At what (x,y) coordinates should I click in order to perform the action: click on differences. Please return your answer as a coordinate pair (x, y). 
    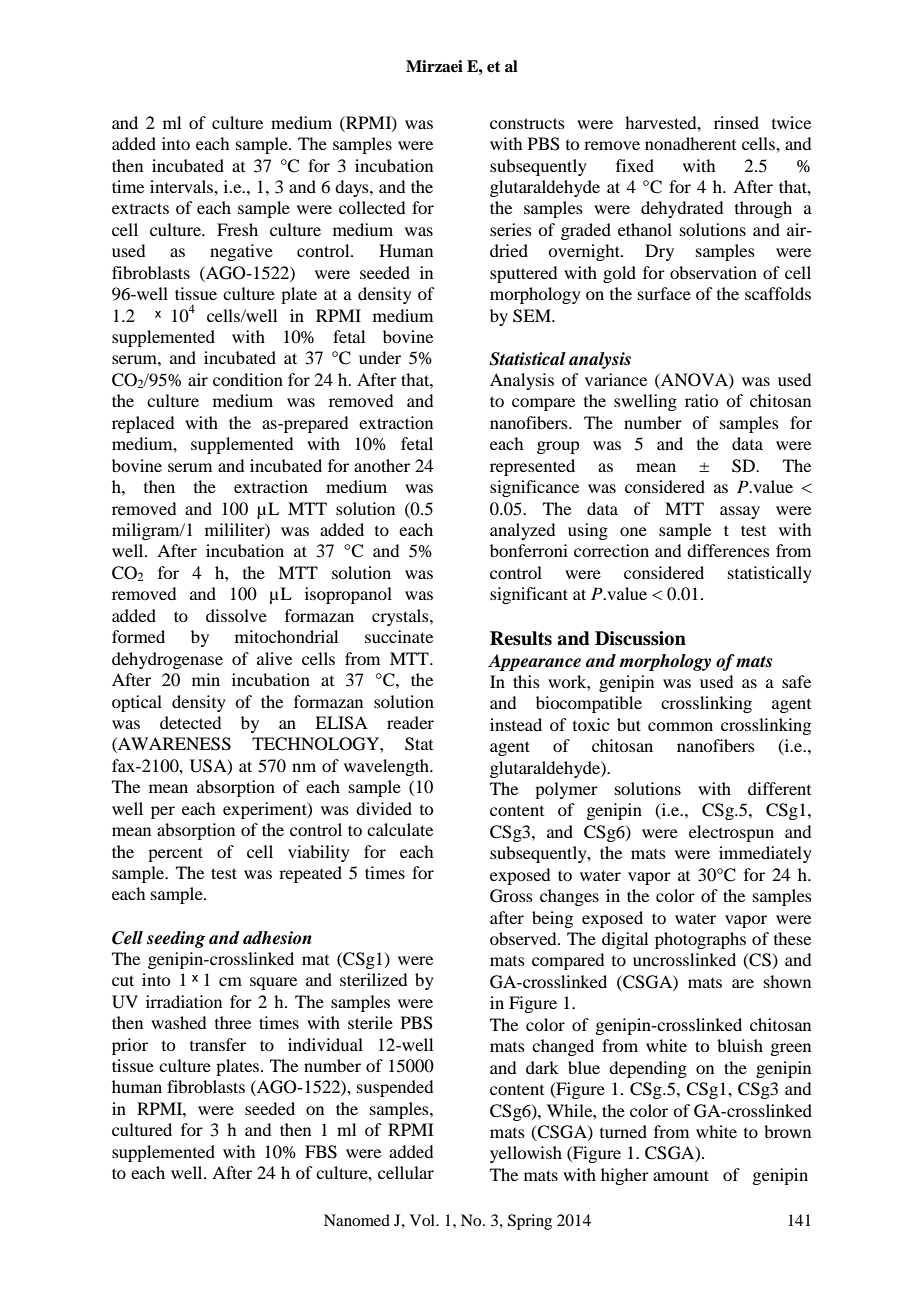
    Looking at the image, I should click on (728, 550).
